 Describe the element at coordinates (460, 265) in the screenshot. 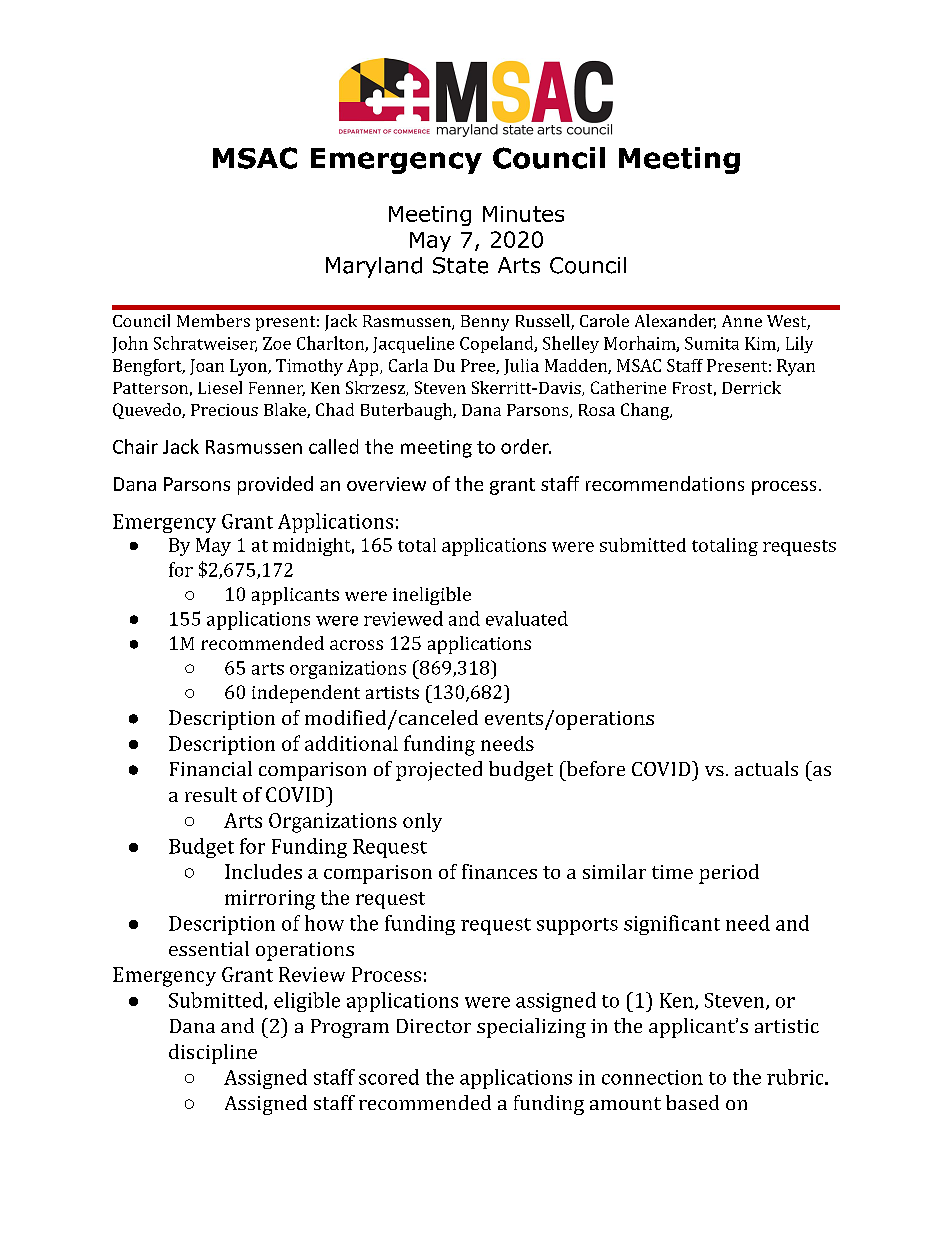

I see `State` at that location.
